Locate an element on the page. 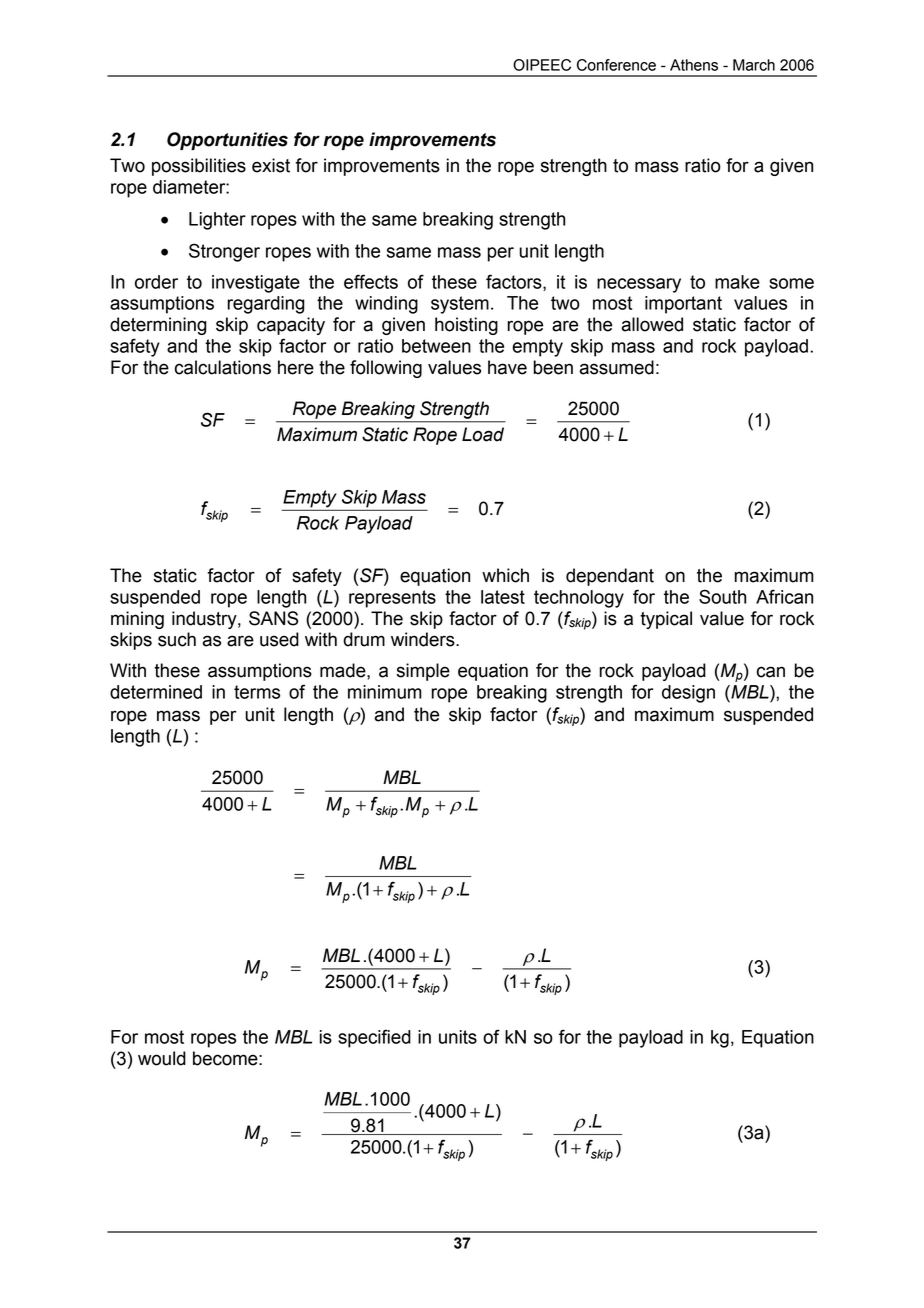  would is located at coordinates (162, 1058).
